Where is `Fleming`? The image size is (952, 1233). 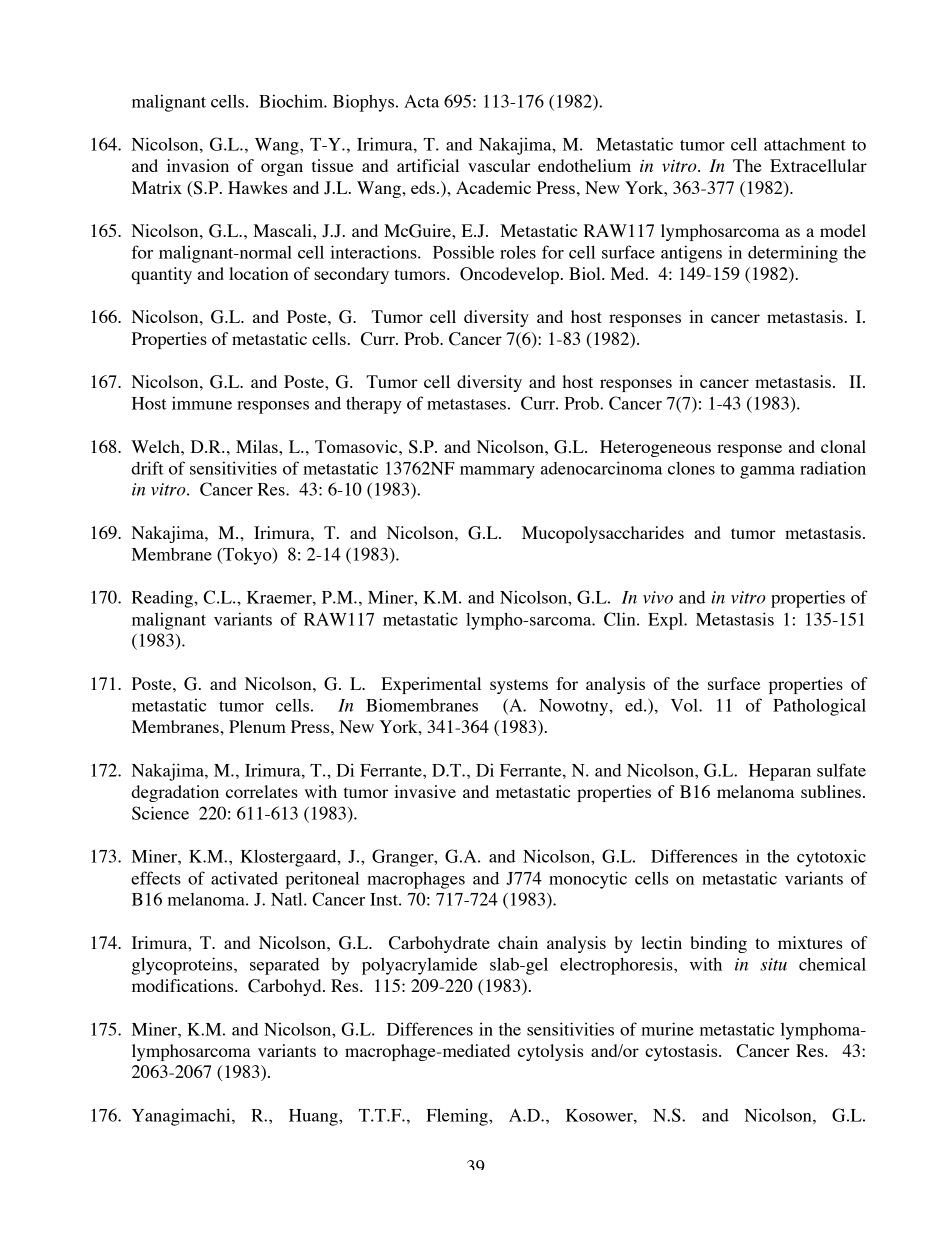 Fleming is located at coordinates (458, 1117).
